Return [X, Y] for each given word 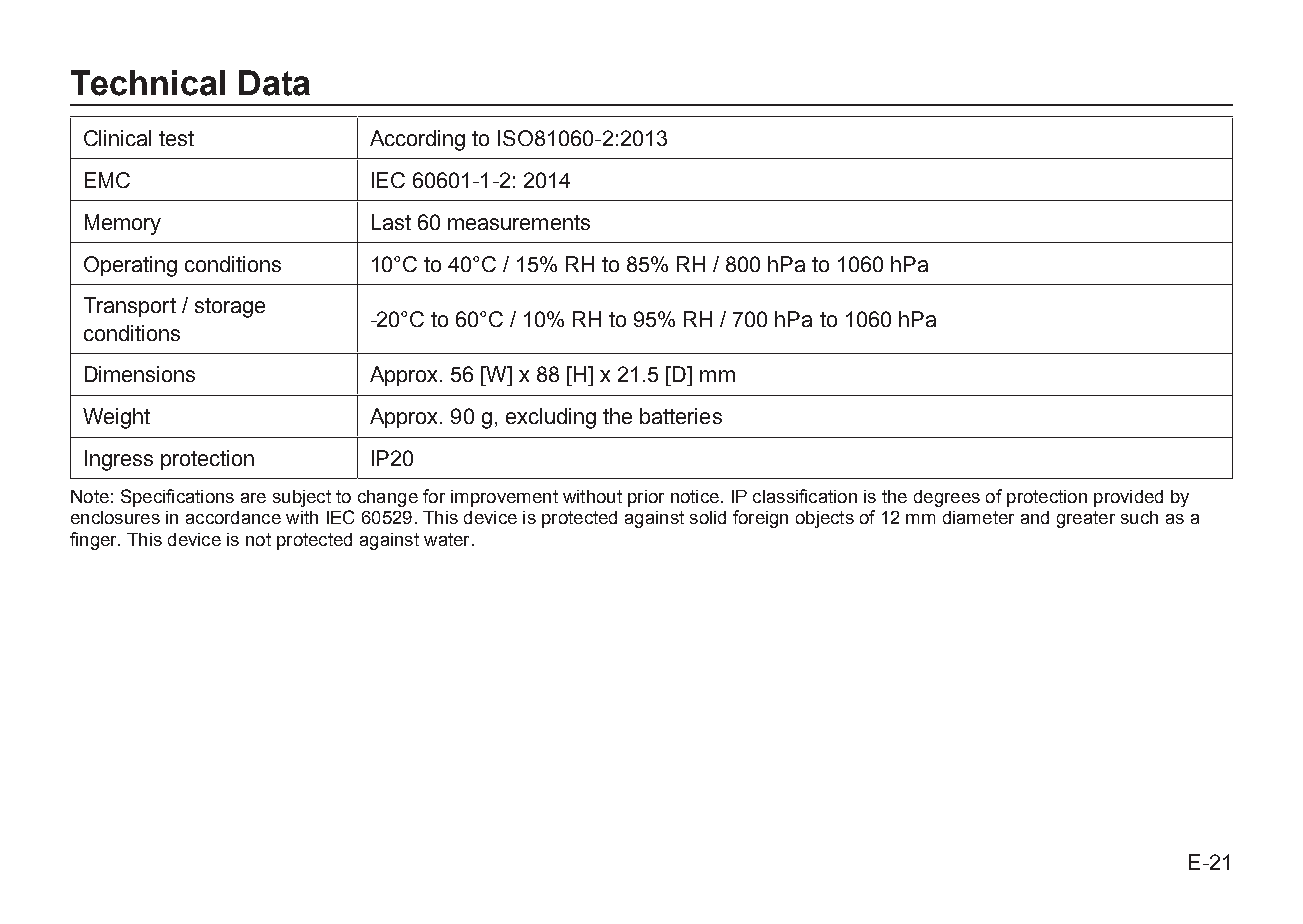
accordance [233, 517]
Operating [130, 266]
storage [230, 308]
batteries [681, 416]
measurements [519, 222]
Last [391, 222]
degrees [947, 498]
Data [274, 83]
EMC [107, 180]
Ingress [119, 460]
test [176, 138]
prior [646, 498]
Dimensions [140, 374]
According [417, 140]
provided [1128, 498]
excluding [551, 418]
